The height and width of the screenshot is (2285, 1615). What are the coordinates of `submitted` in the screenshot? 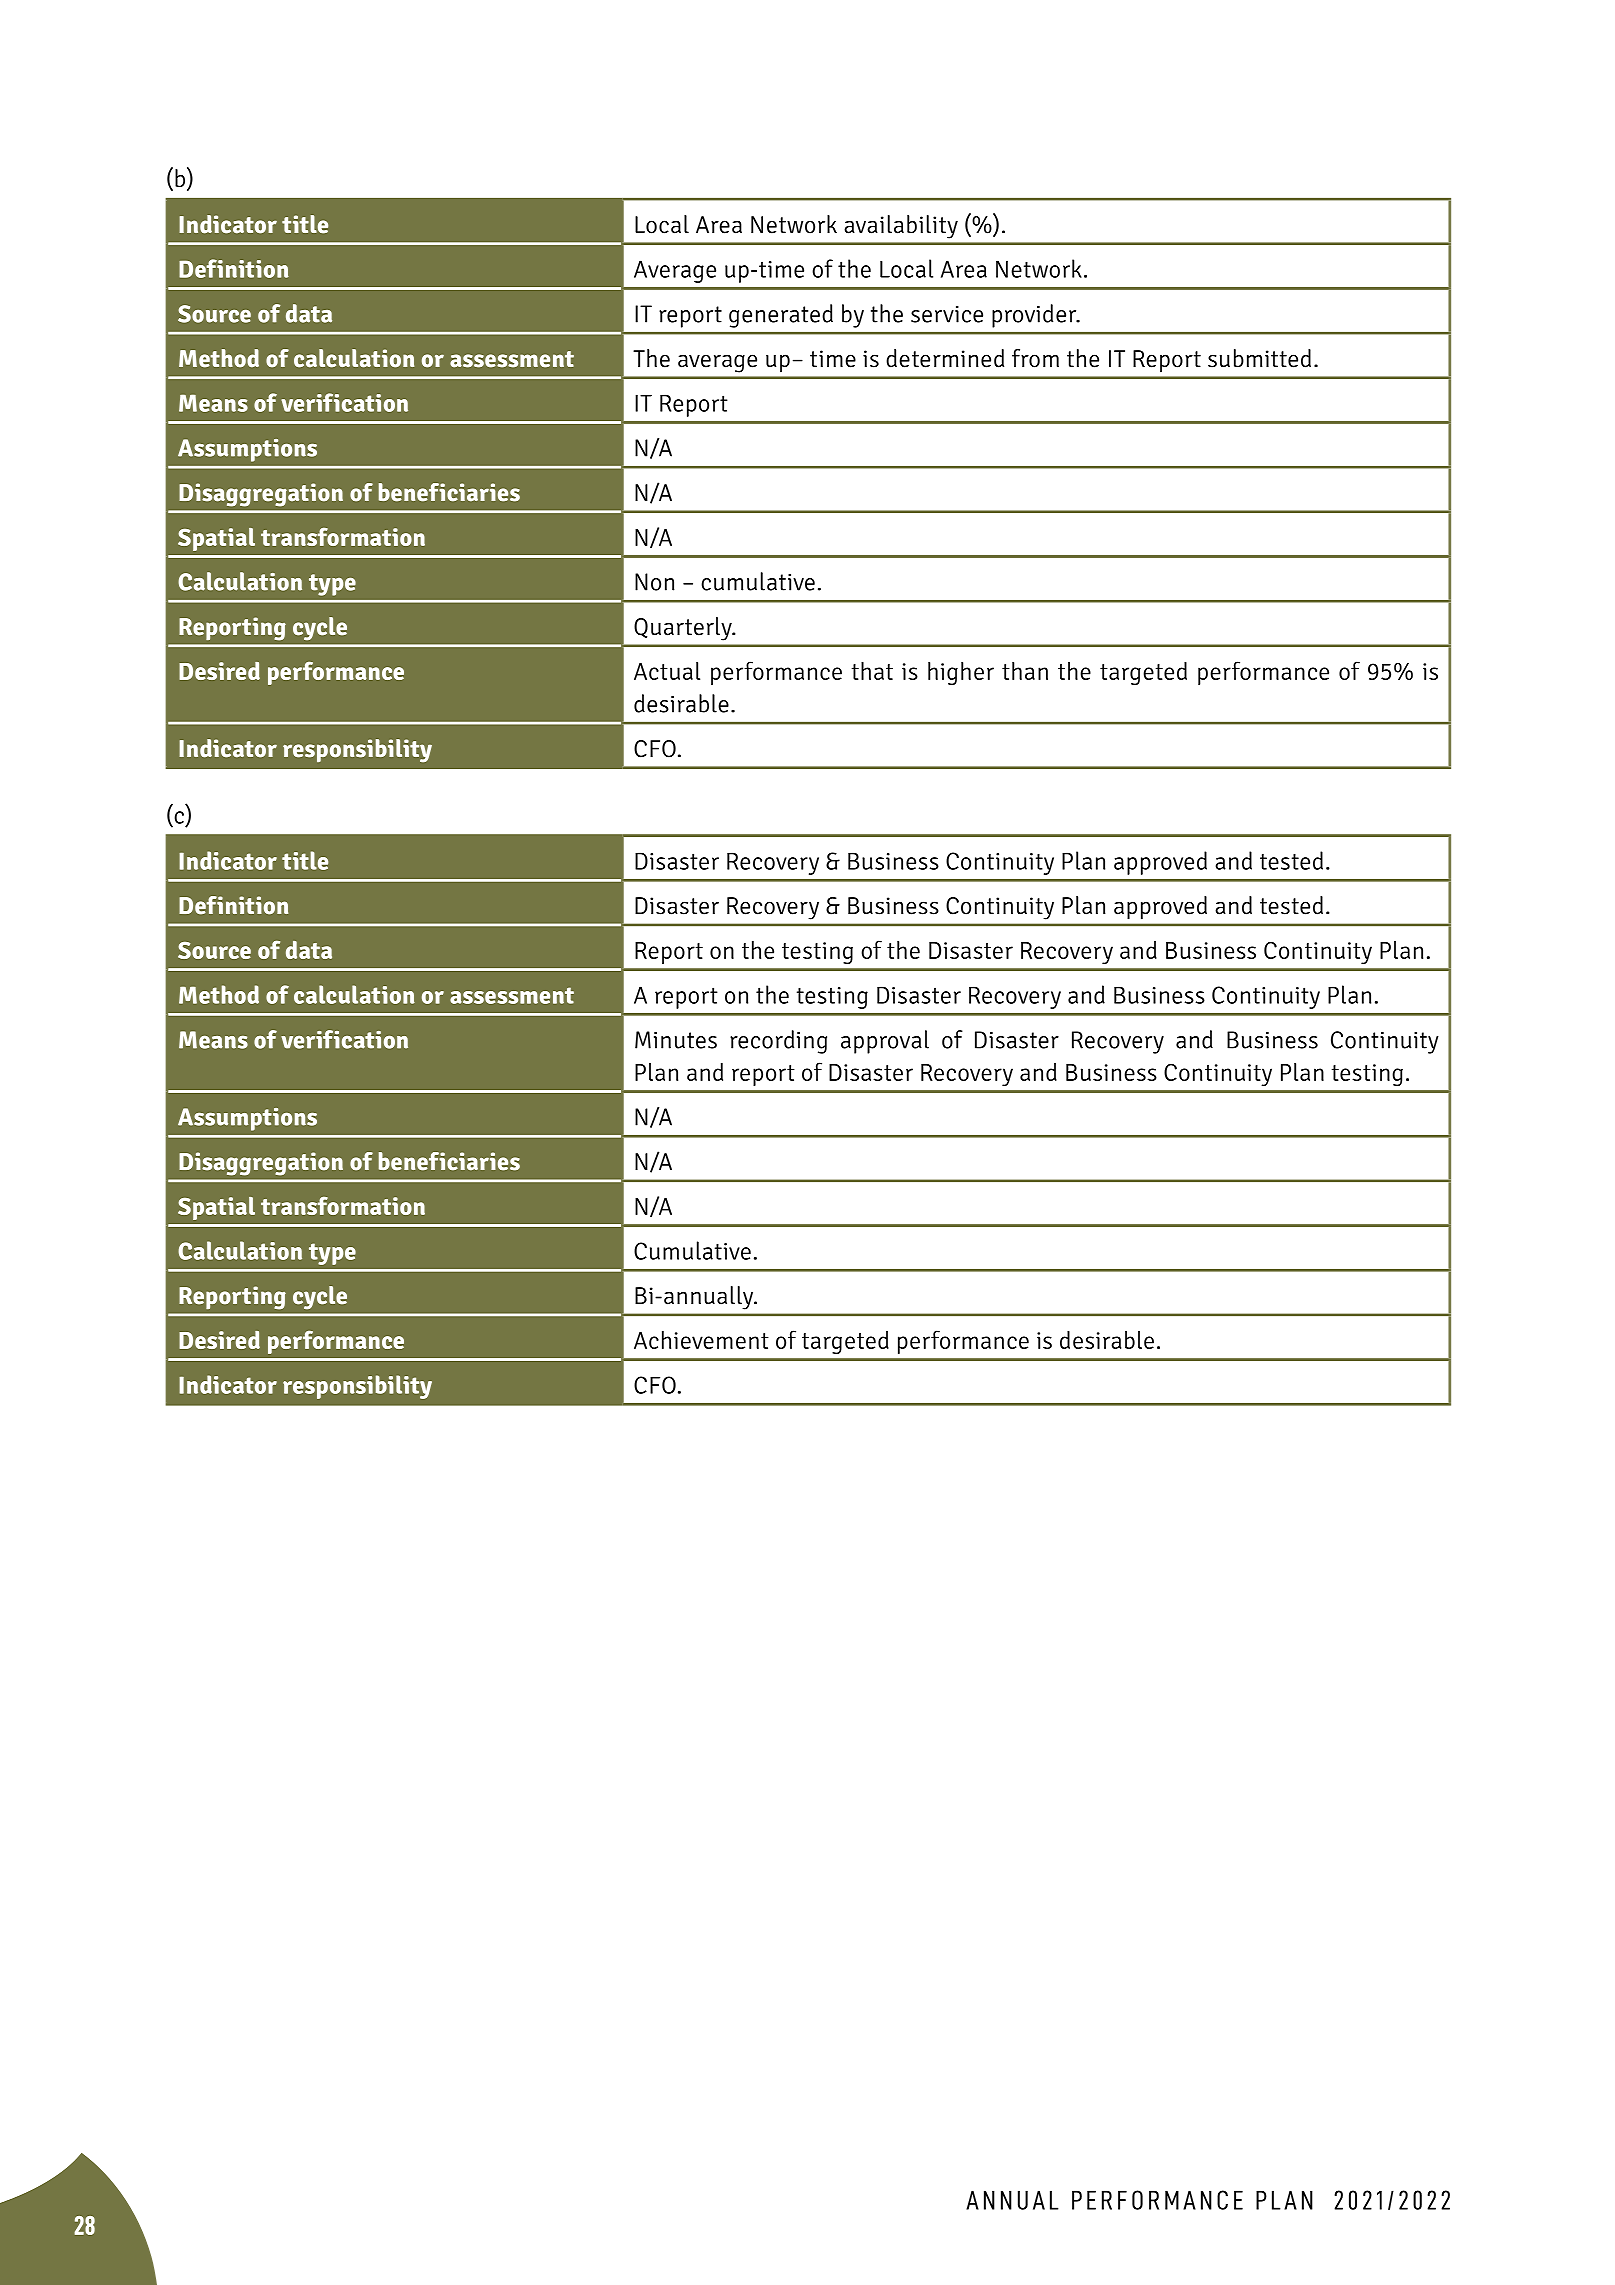 It's located at (1259, 358).
